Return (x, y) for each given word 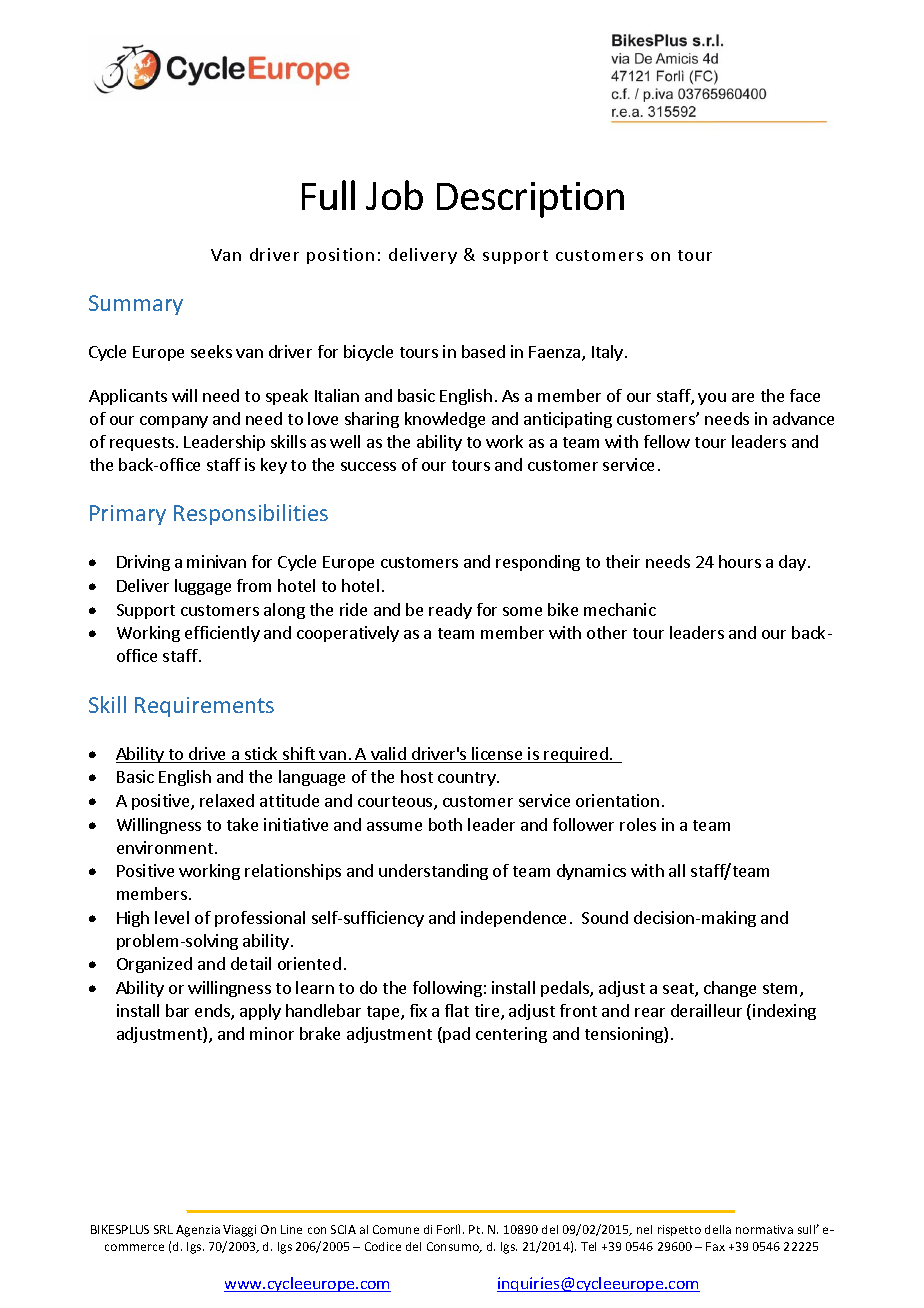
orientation (617, 800)
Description (530, 200)
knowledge (445, 420)
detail (251, 963)
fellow (667, 441)
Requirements (204, 707)
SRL (163, 1229)
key (274, 466)
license (498, 755)
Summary (136, 305)
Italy (607, 353)
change (730, 989)
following (447, 989)
